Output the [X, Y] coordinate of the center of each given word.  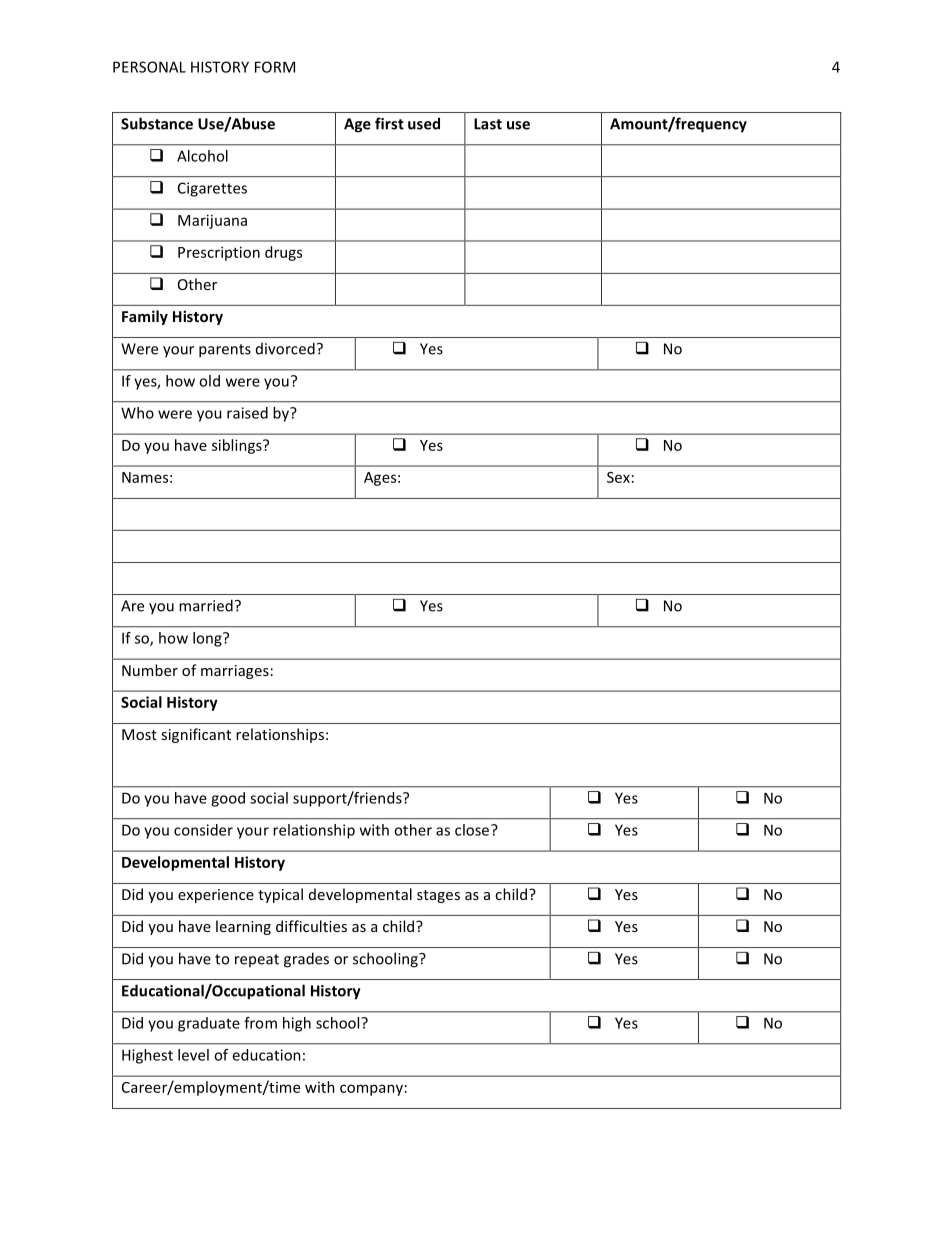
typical [280, 895]
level [193, 1055]
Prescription [219, 253]
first [389, 123]
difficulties [311, 926]
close [473, 830]
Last [488, 124]
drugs [283, 253]
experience [216, 896]
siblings [238, 446]
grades [306, 960]
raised [247, 413]
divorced [285, 348]
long [208, 639]
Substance [157, 123]
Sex [618, 477]
